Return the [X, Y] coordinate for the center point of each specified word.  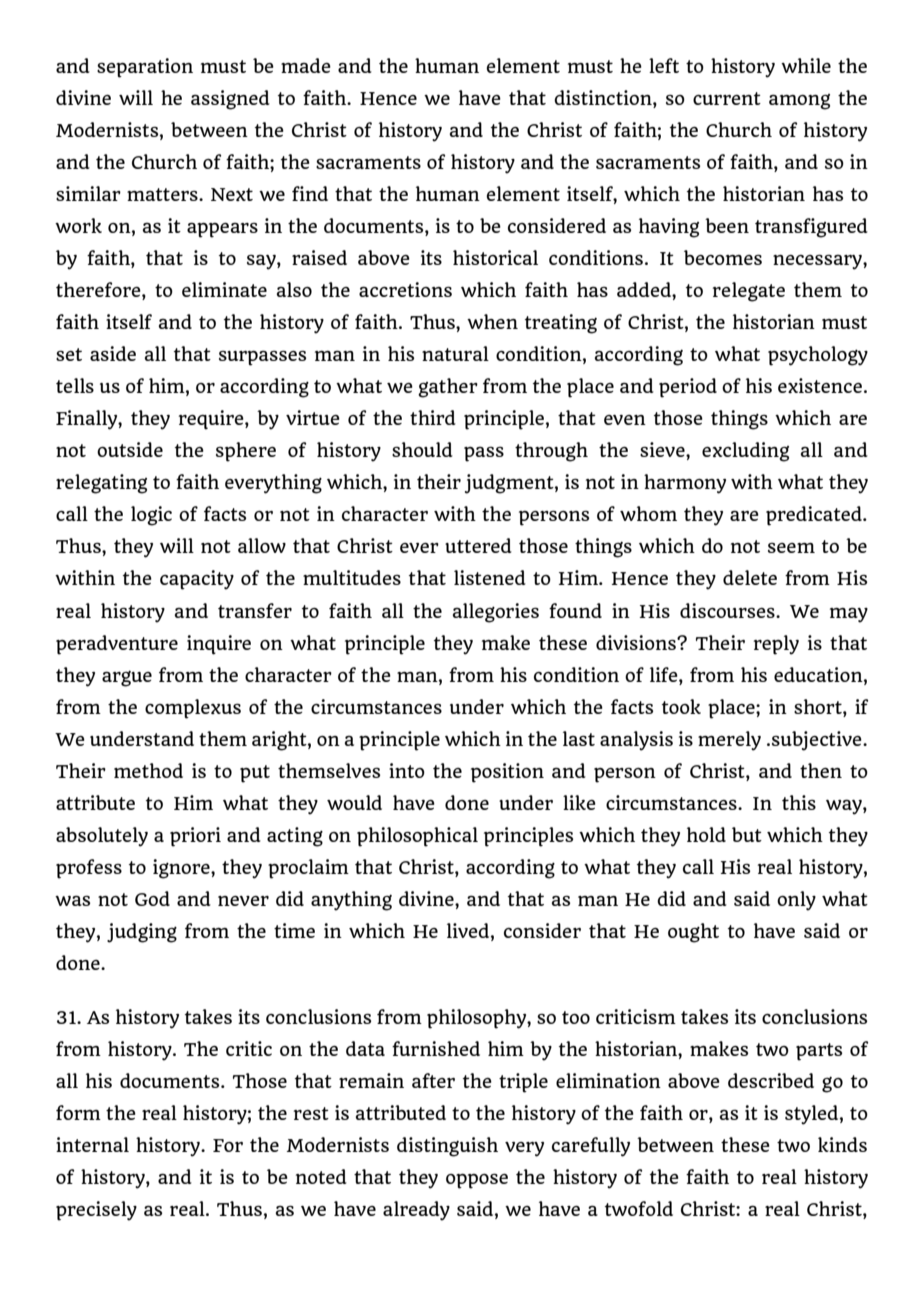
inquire [219, 645]
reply [776, 645]
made [306, 65]
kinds [842, 1144]
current [727, 98]
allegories [496, 613]
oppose [477, 1181]
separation [145, 68]
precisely [96, 1211]
